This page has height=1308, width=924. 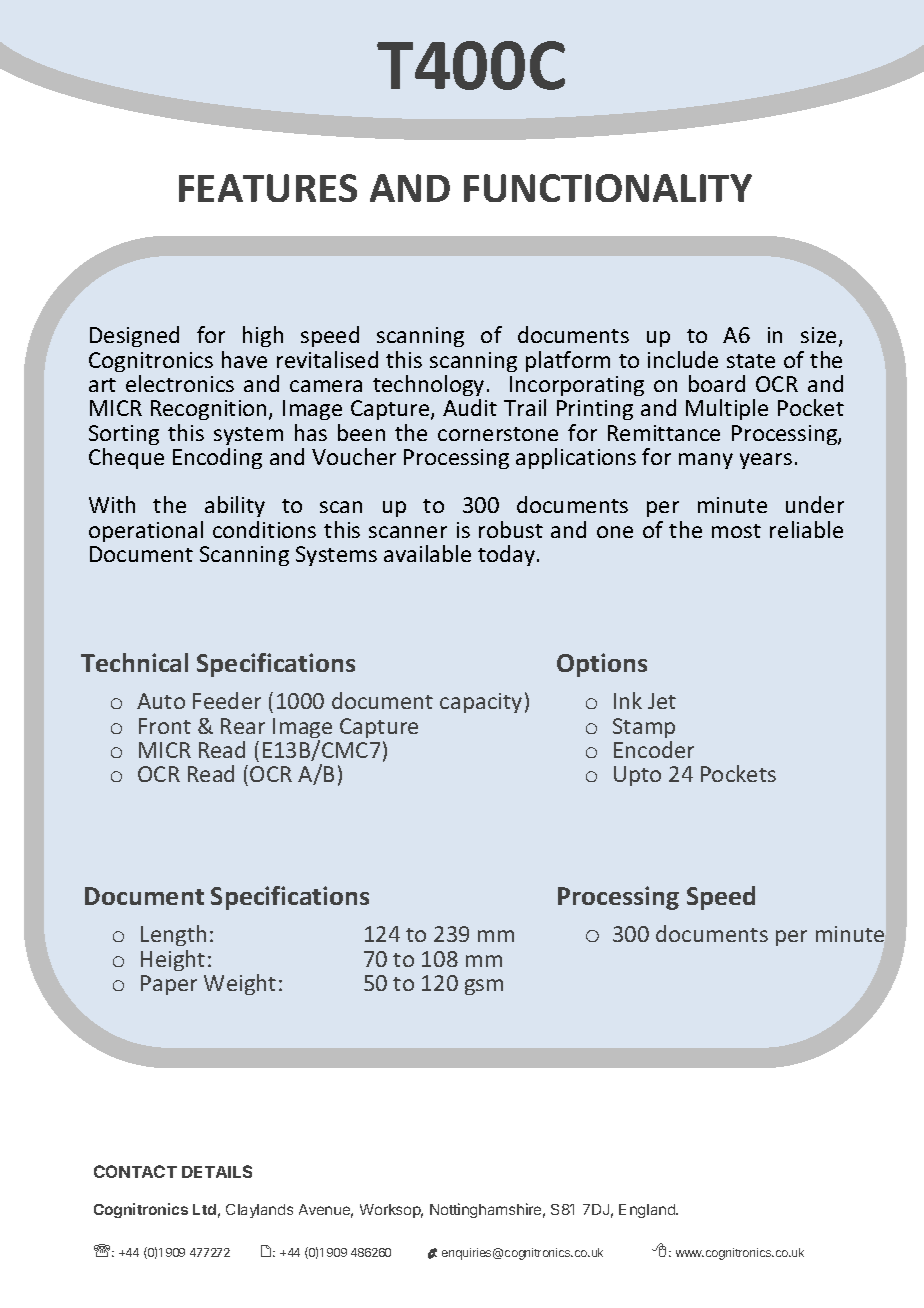 What do you see at coordinates (146, 531) in the page?
I see `operational` at bounding box center [146, 531].
